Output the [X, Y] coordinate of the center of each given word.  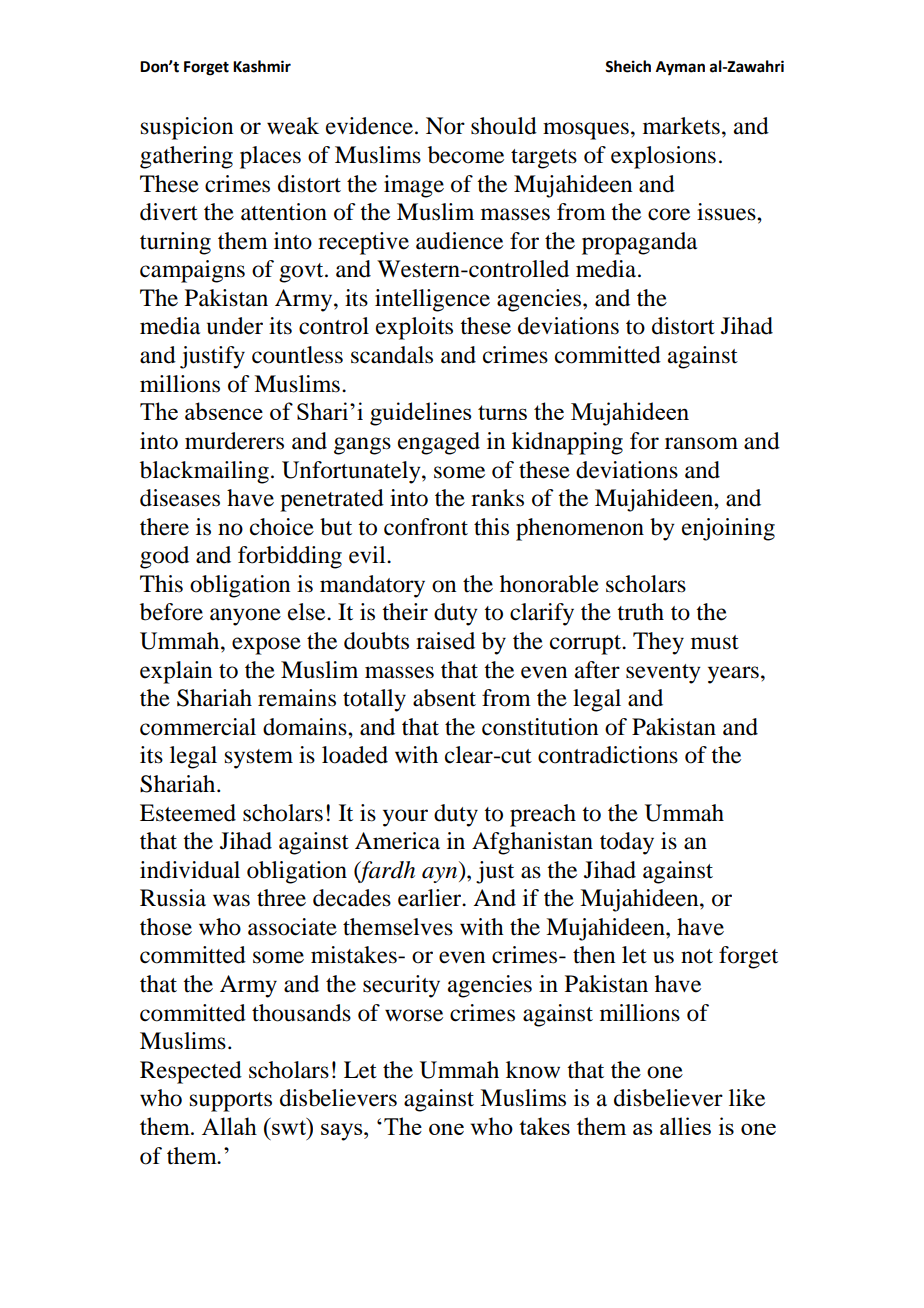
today [627, 843]
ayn [441, 875]
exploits [414, 328]
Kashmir [262, 66]
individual [190, 870]
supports [231, 1102]
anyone [245, 617]
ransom [701, 443]
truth [640, 612]
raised [445, 641]
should [504, 126]
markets [681, 126]
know [533, 1070]
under [235, 326]
